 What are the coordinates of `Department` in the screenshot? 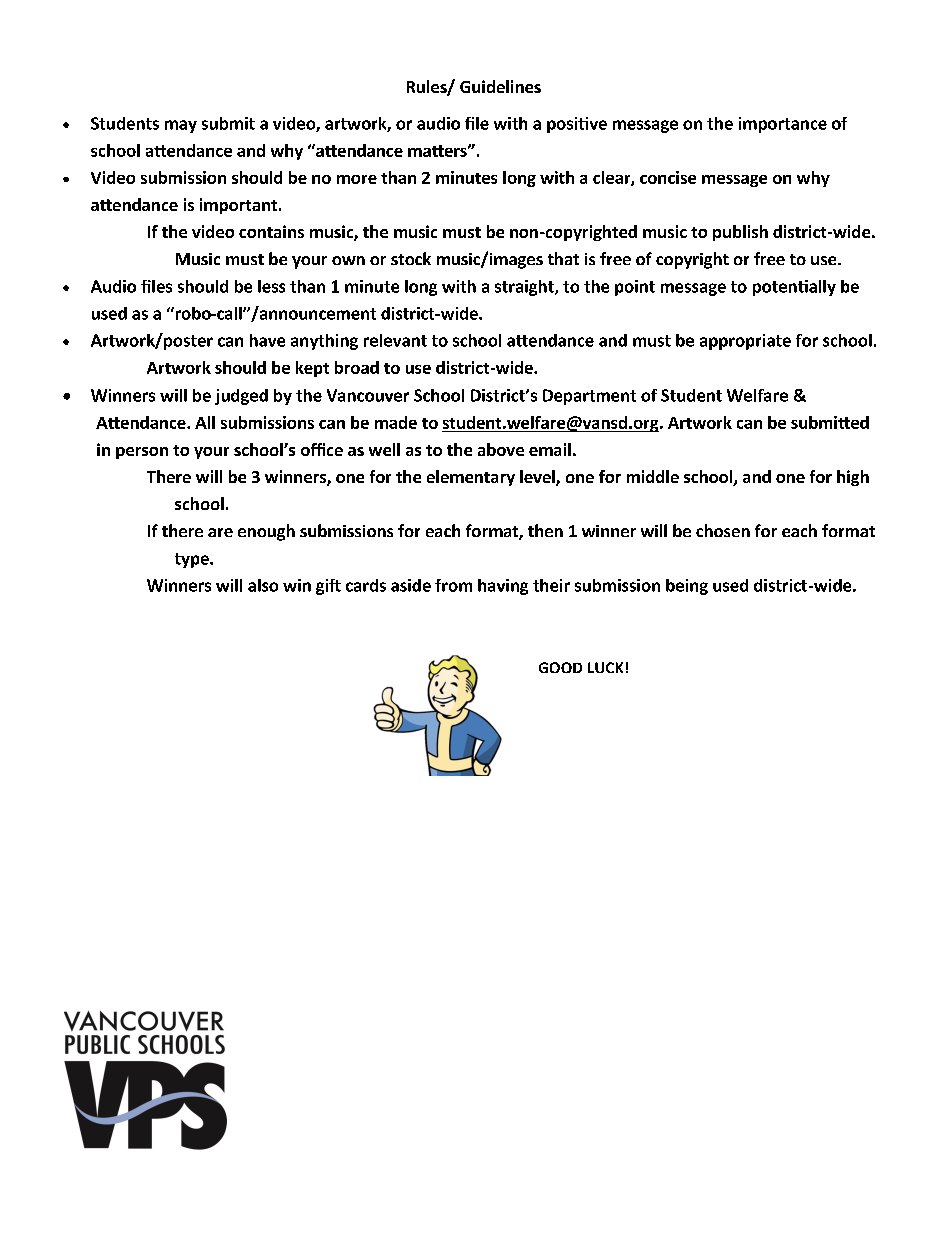 It's located at (589, 397).
